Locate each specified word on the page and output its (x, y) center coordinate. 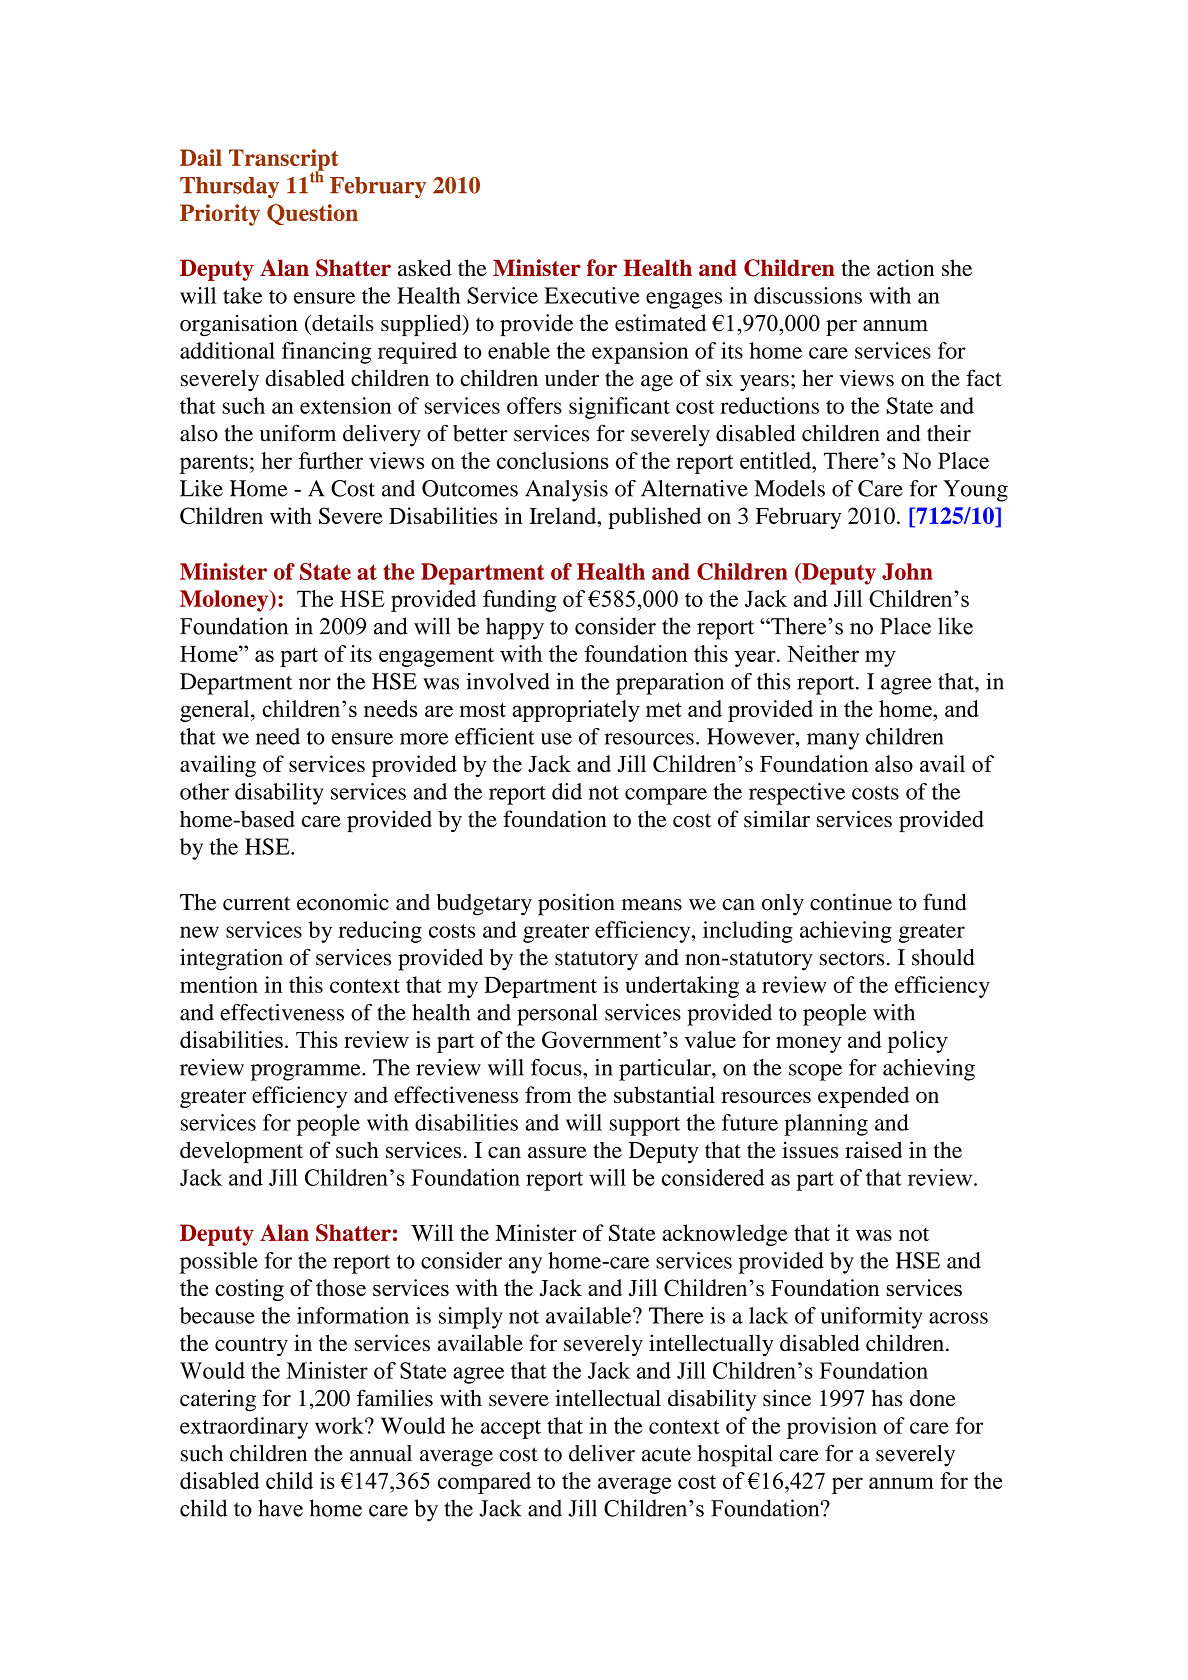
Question (312, 214)
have (281, 1508)
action (905, 267)
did (567, 791)
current (257, 903)
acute (666, 1454)
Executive (592, 295)
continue (851, 902)
